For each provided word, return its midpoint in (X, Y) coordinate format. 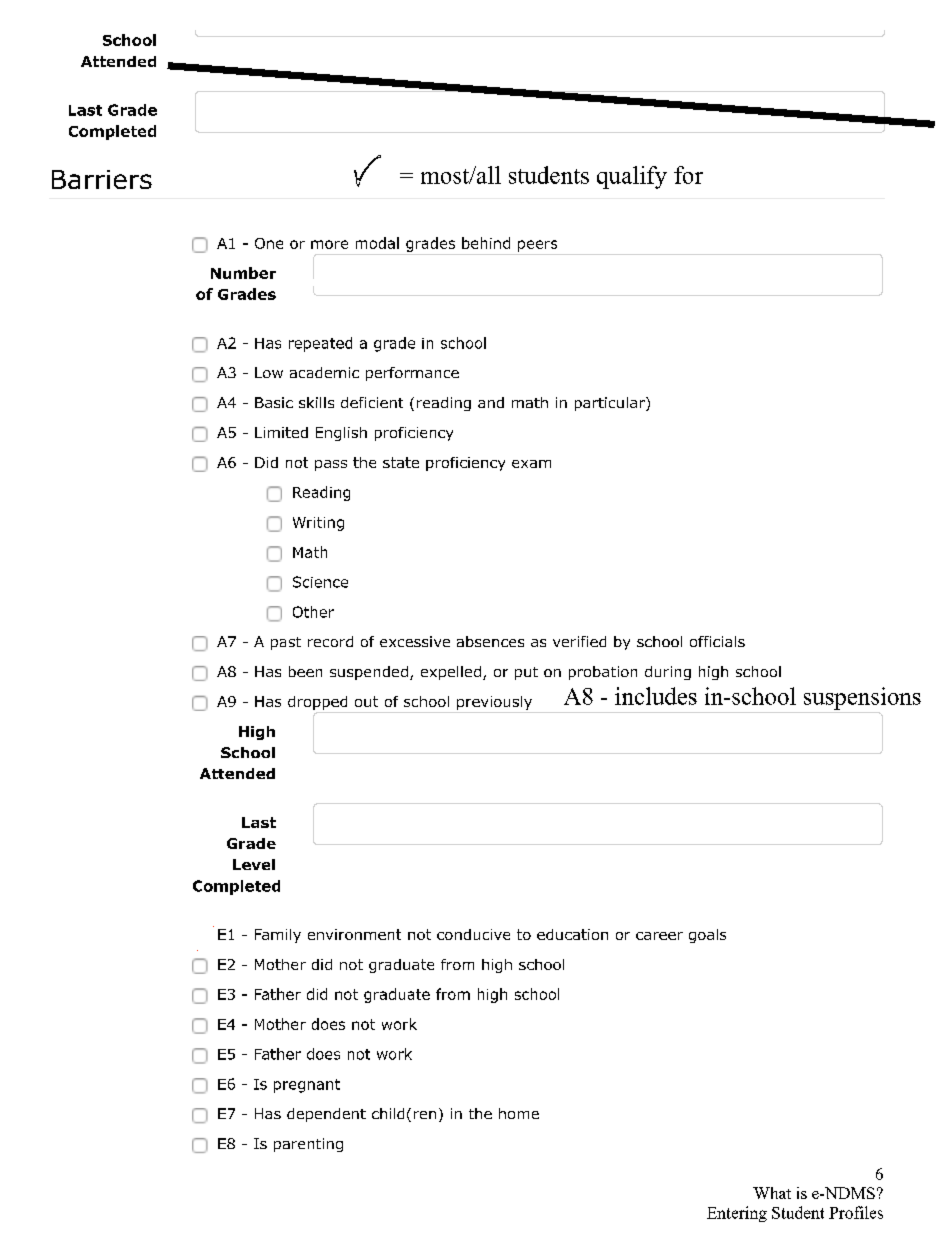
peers (537, 246)
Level (254, 864)
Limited (281, 432)
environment (354, 934)
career (659, 936)
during (668, 673)
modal (377, 243)
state (401, 462)
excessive (415, 641)
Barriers (102, 179)
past (286, 643)
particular (611, 404)
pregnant (307, 1086)
